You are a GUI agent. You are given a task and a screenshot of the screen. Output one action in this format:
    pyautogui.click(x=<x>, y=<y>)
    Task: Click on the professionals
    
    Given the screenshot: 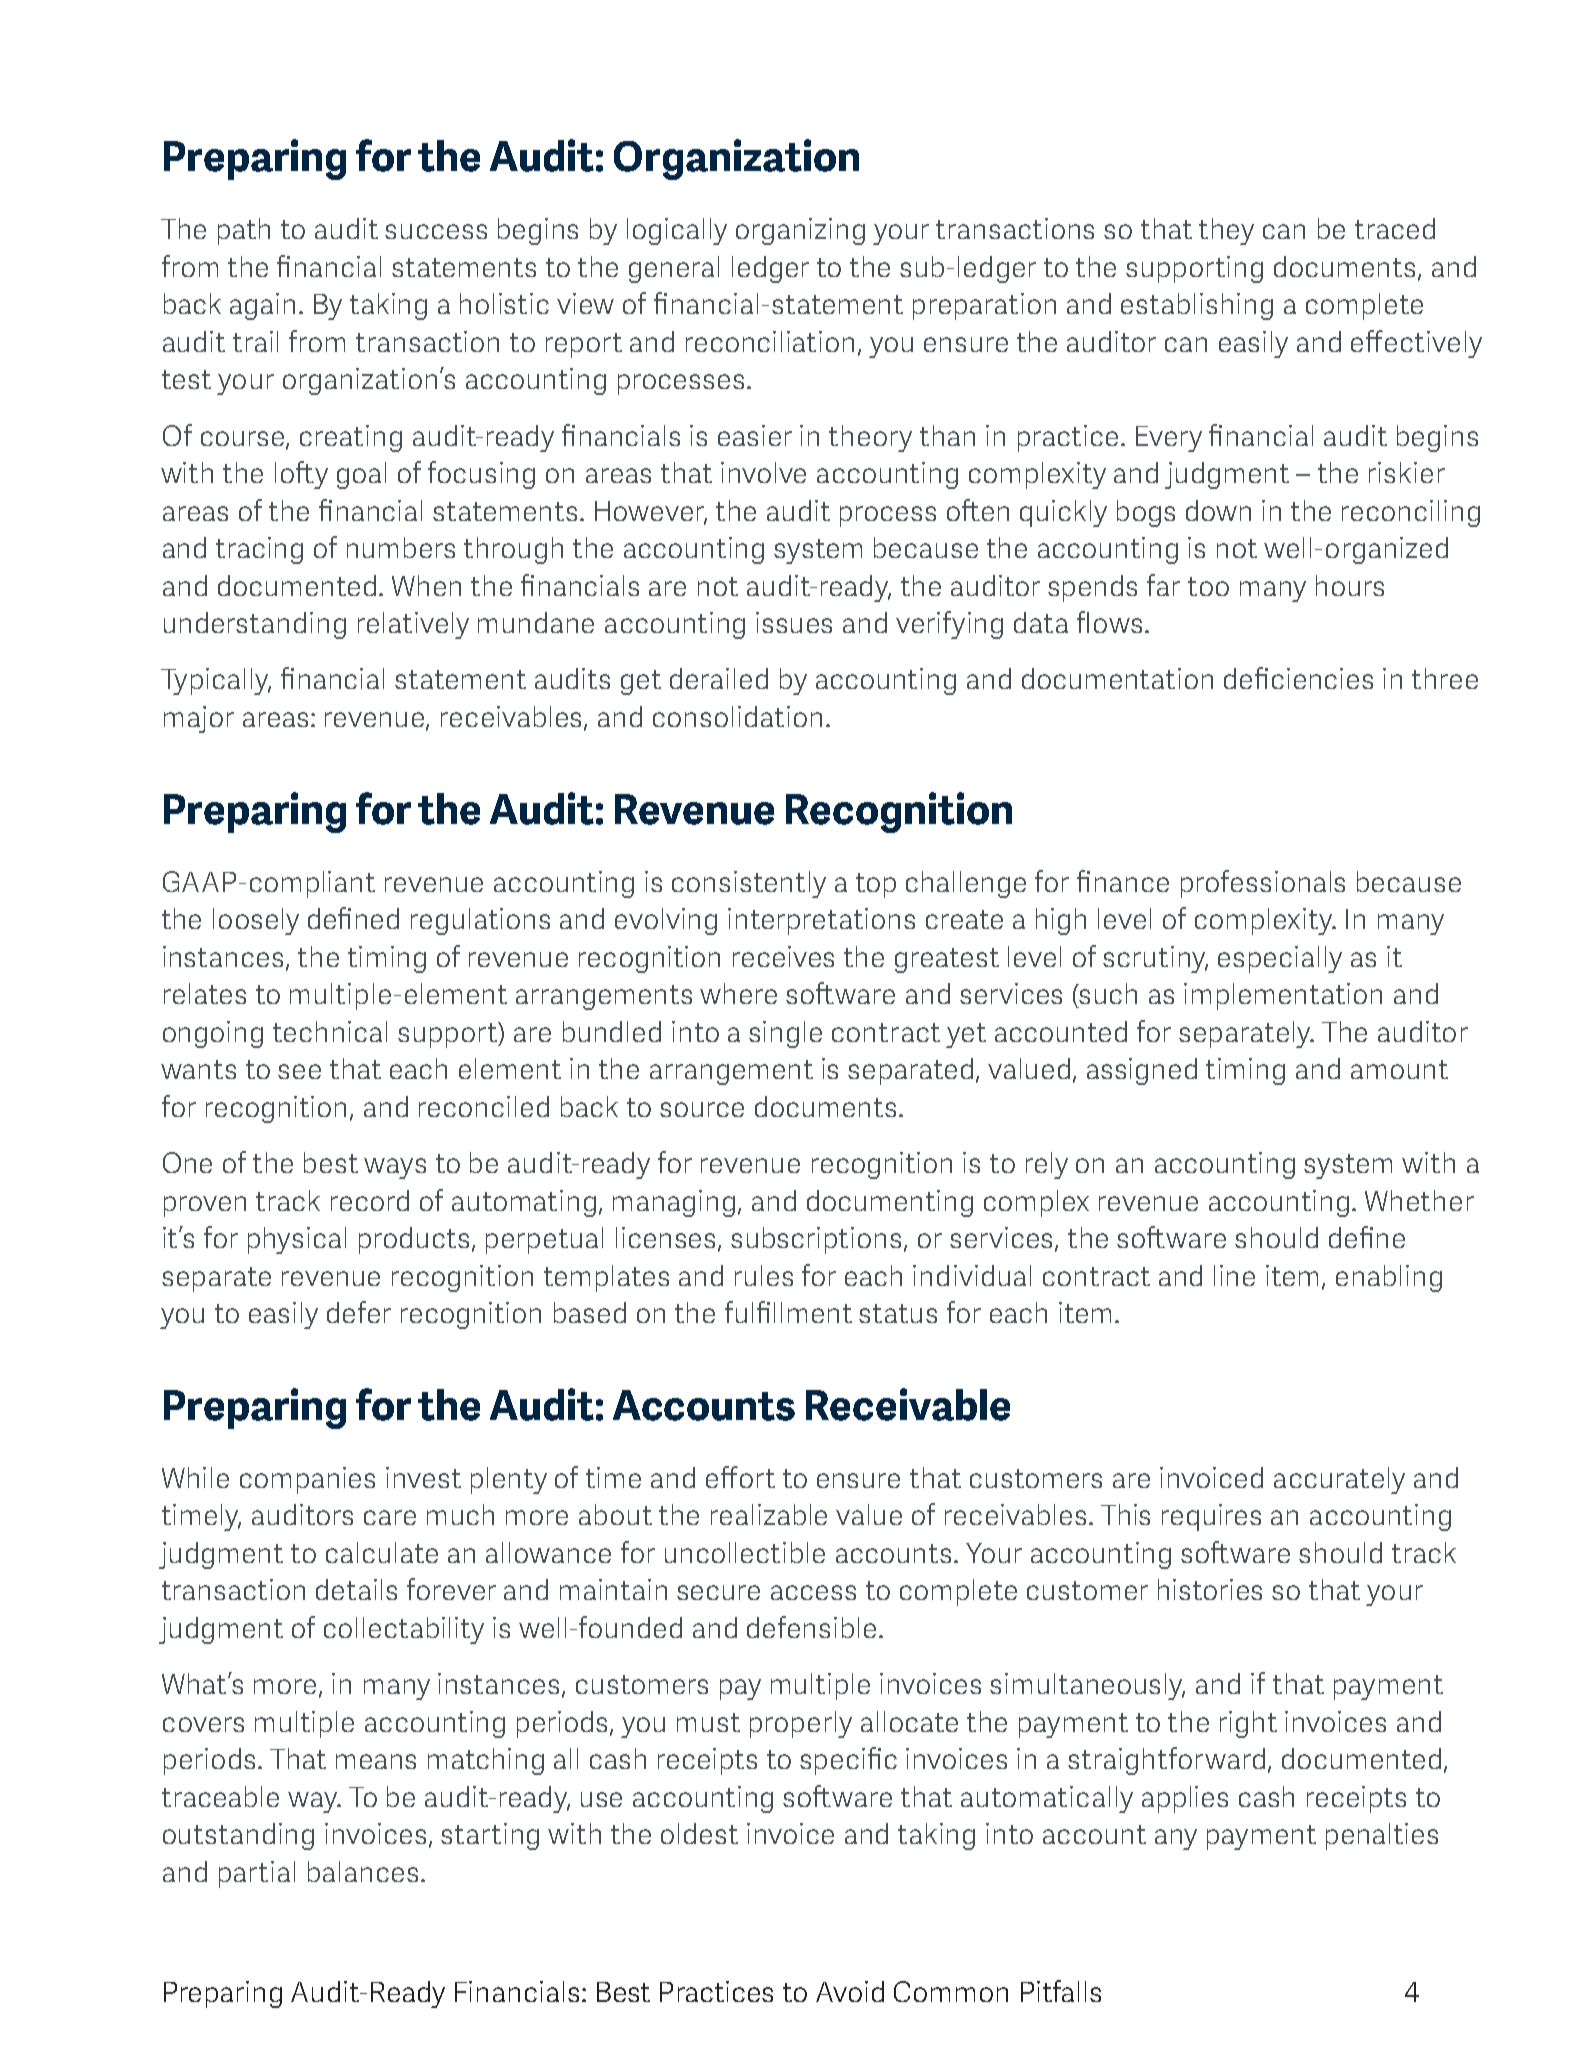 What is the action you would take?
    pyautogui.click(x=1263, y=884)
